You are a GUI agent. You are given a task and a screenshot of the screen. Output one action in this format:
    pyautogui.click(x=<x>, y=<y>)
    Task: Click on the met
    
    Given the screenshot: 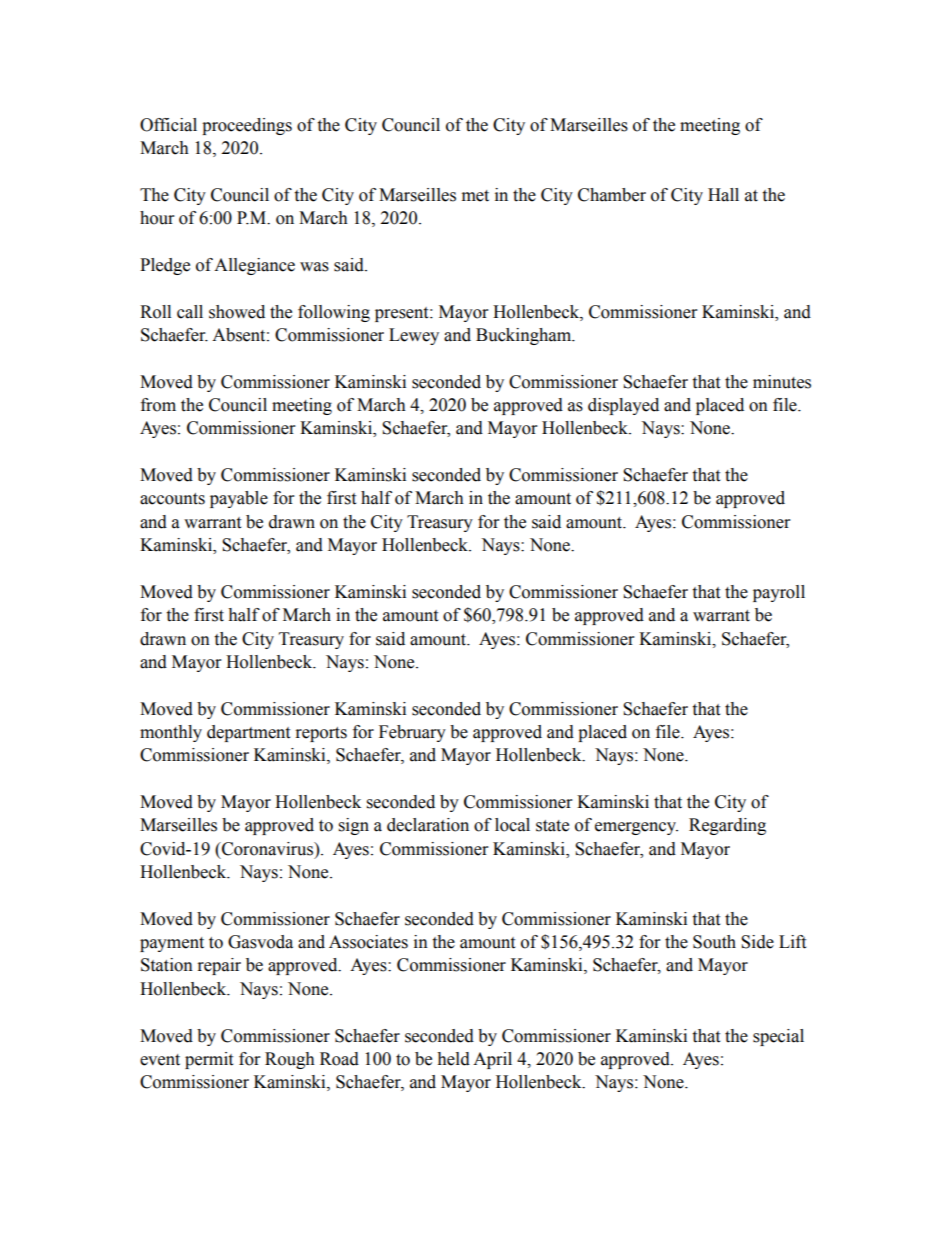 What is the action you would take?
    pyautogui.click(x=475, y=196)
